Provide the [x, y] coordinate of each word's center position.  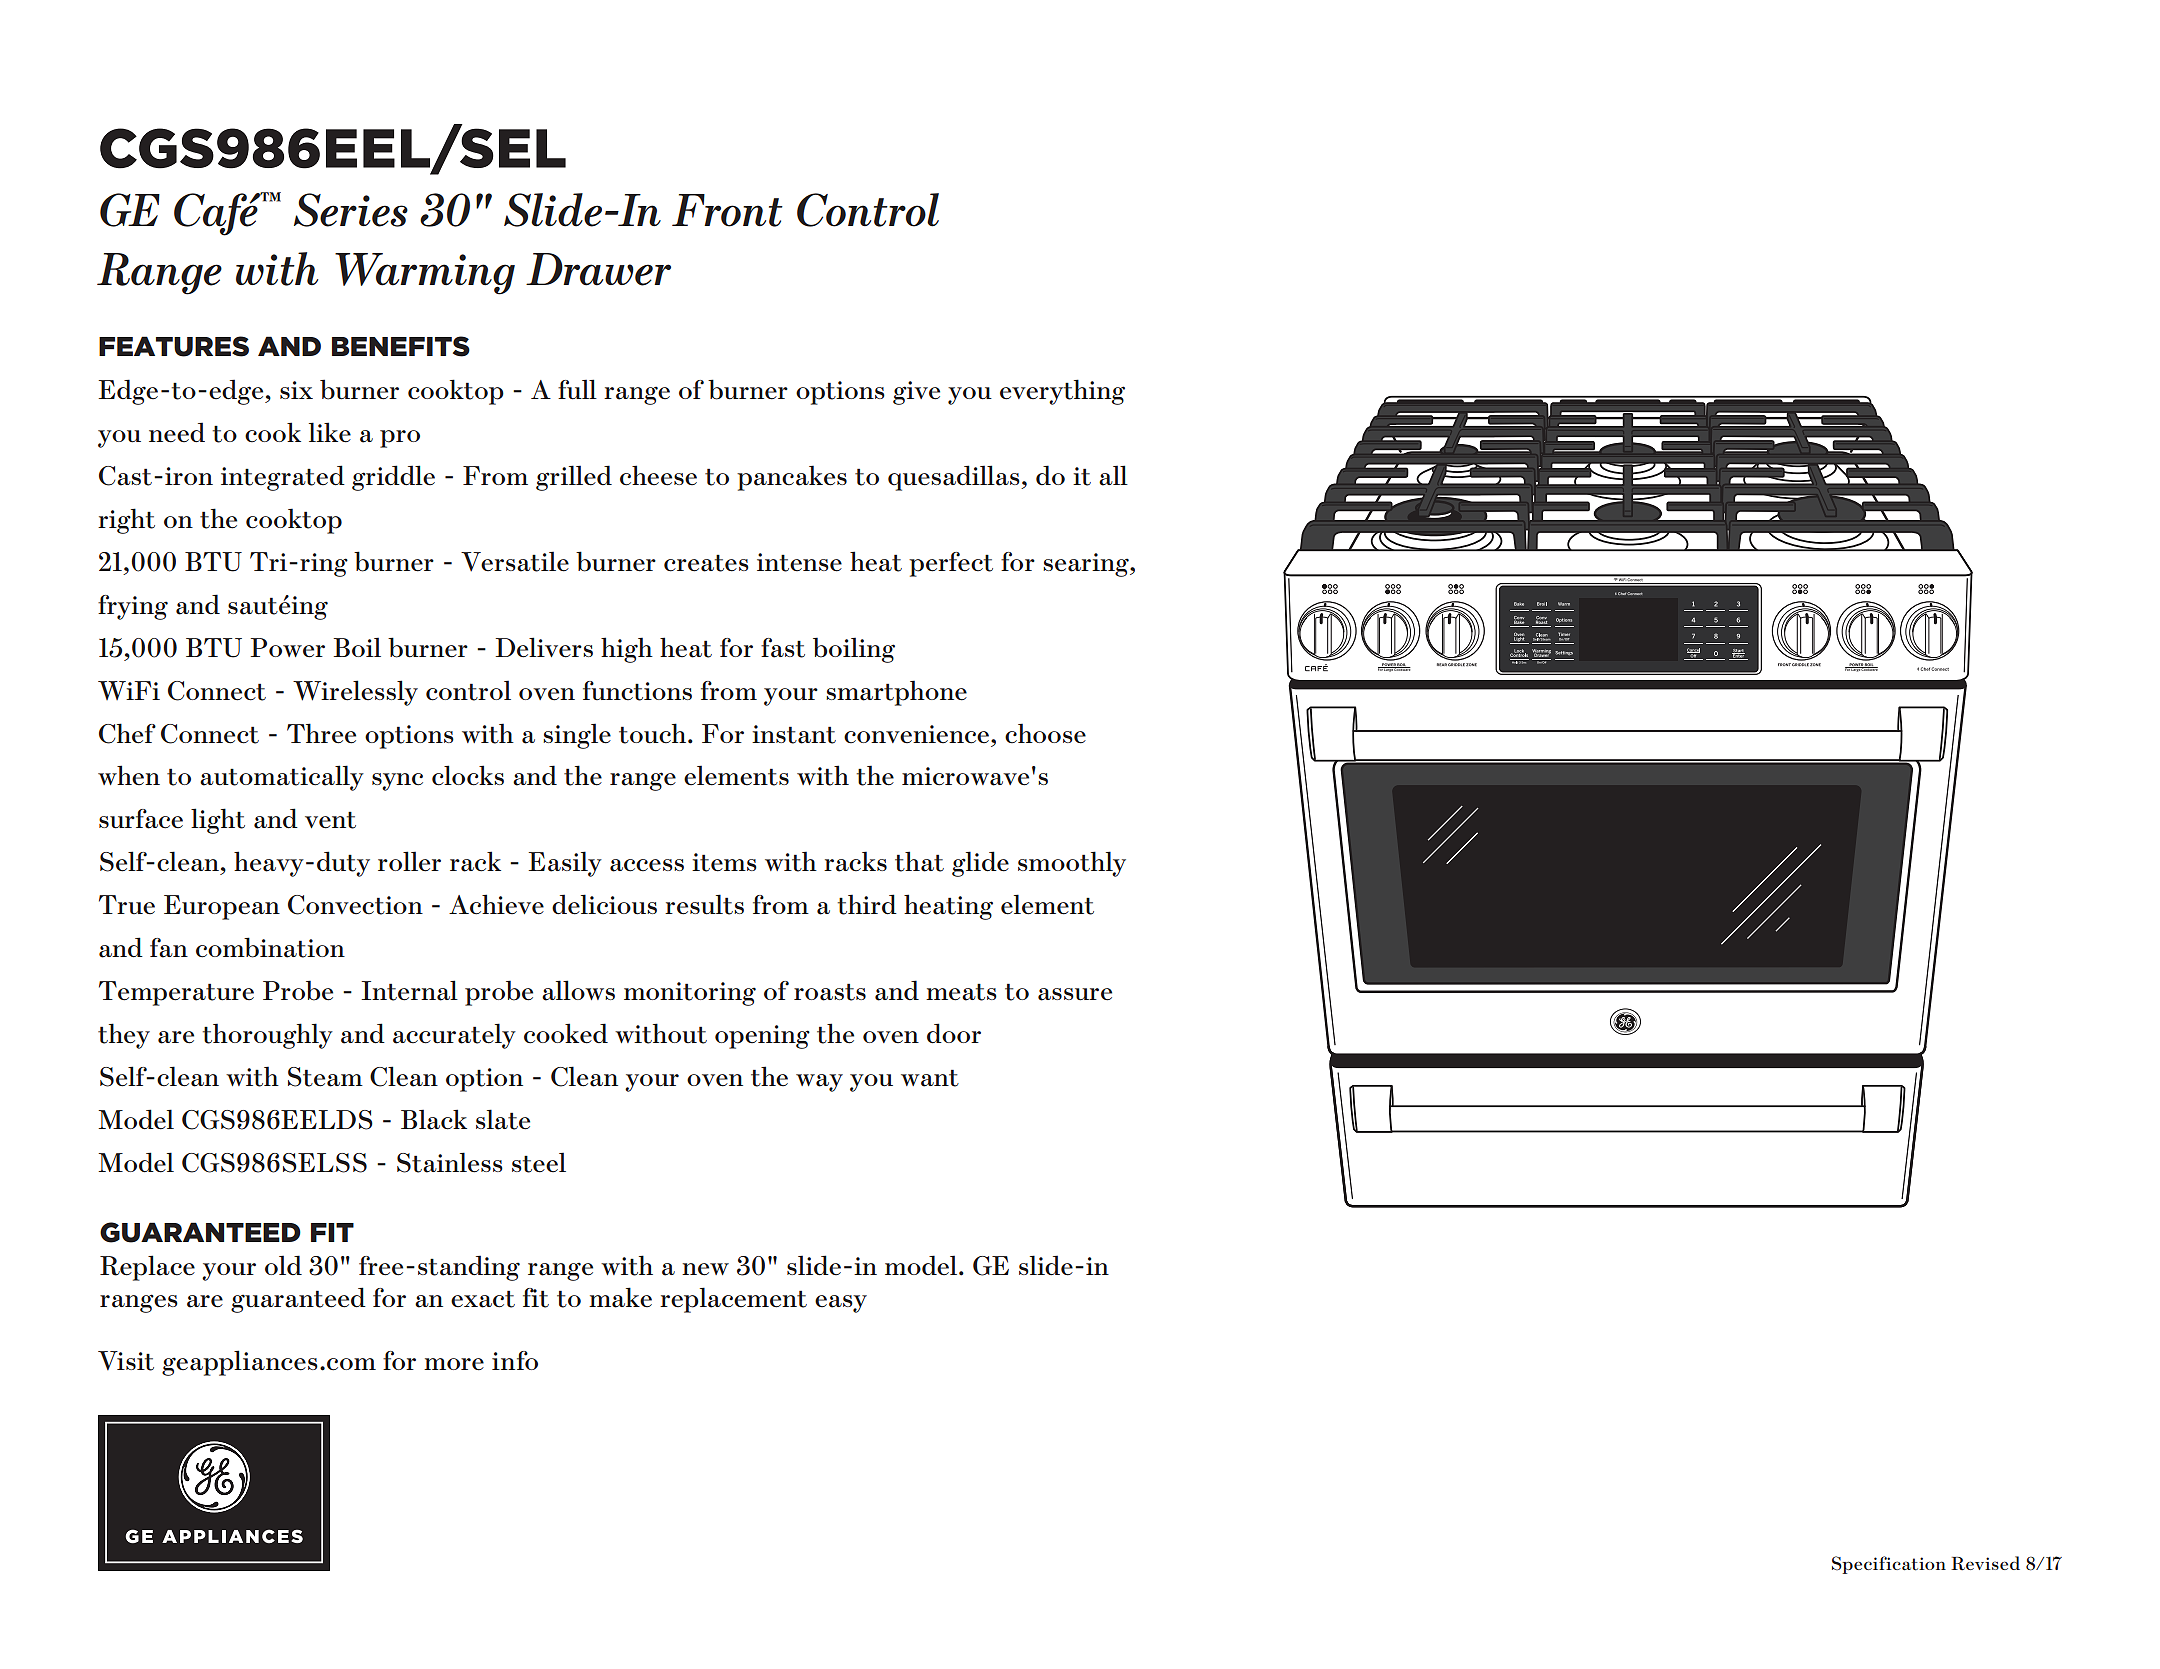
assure [1075, 994]
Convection [355, 905]
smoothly [1072, 864]
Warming [425, 274]
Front [727, 210]
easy [841, 1304]
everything [1062, 392]
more [454, 1364]
